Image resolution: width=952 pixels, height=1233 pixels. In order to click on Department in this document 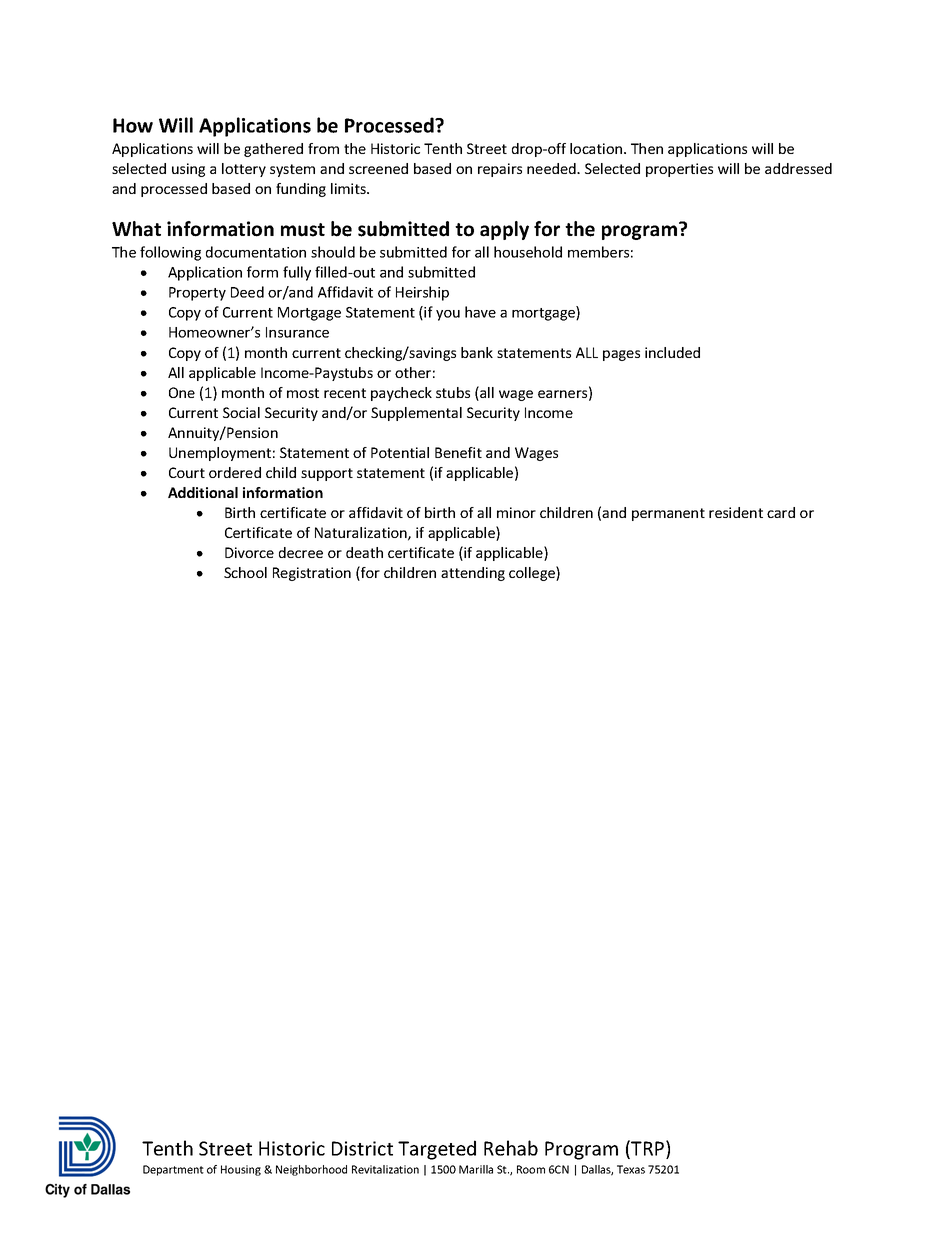, I will do `click(173, 1170)`.
